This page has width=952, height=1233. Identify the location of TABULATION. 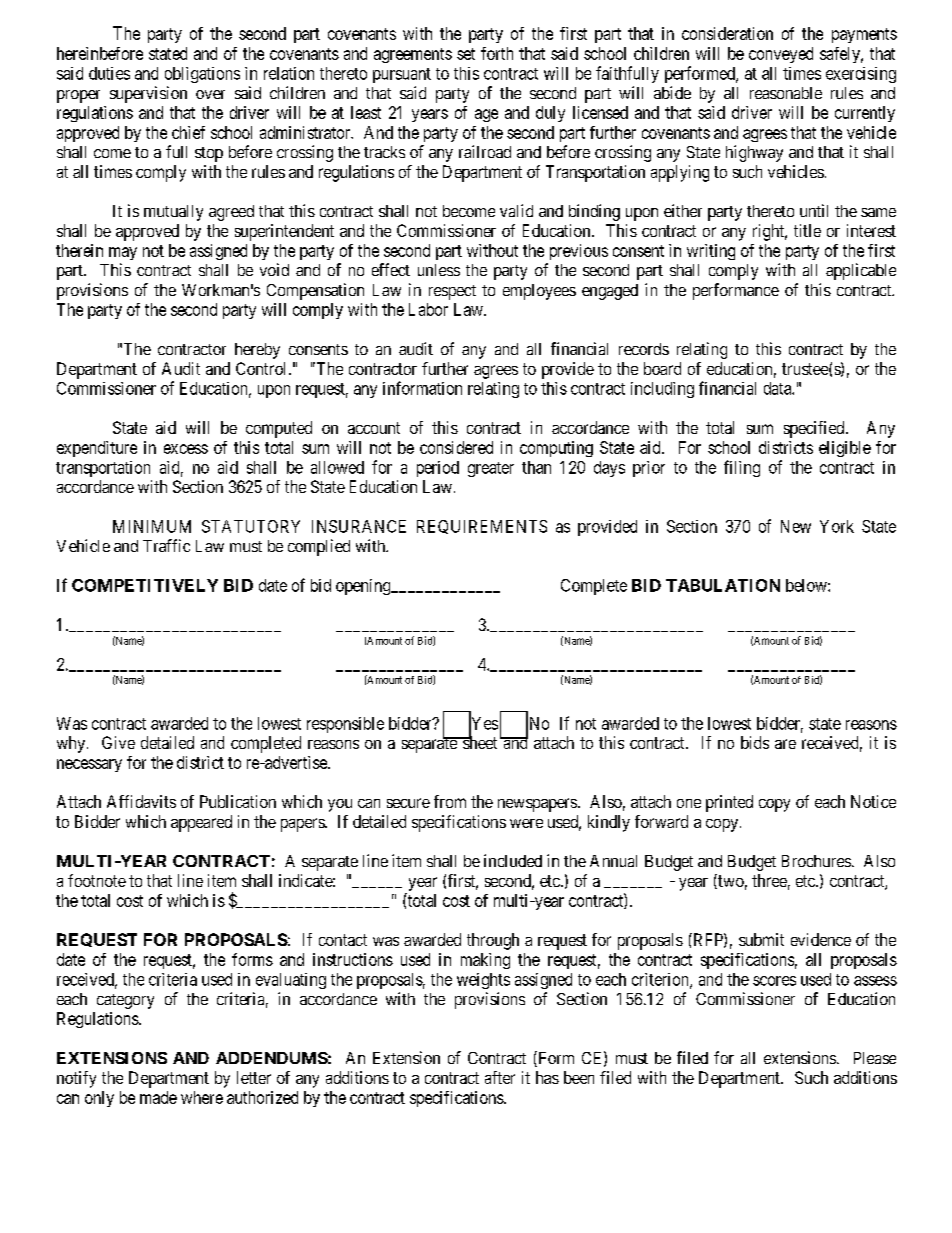
(723, 585).
